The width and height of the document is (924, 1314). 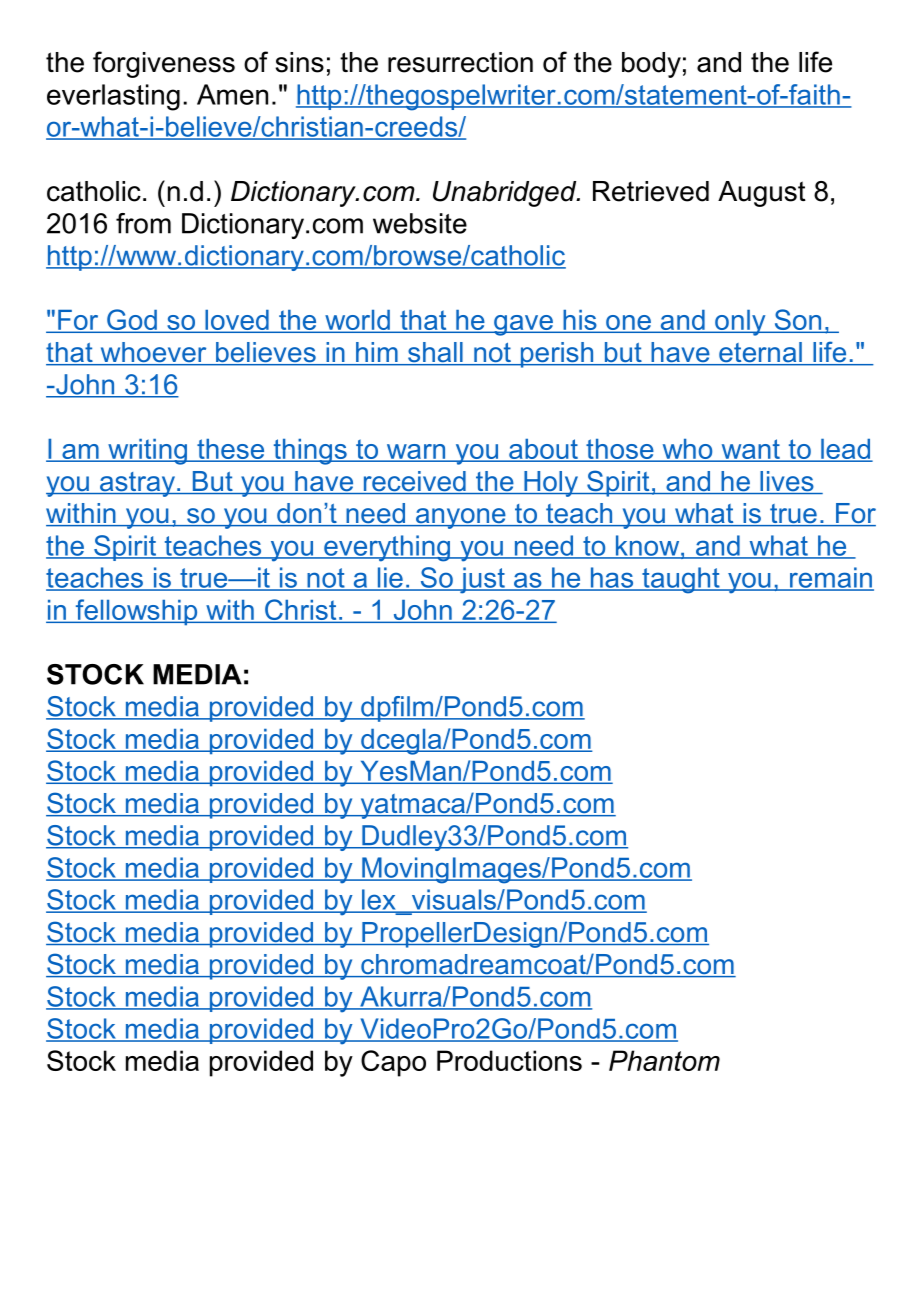 I want to click on Capo, so click(x=393, y=1063).
